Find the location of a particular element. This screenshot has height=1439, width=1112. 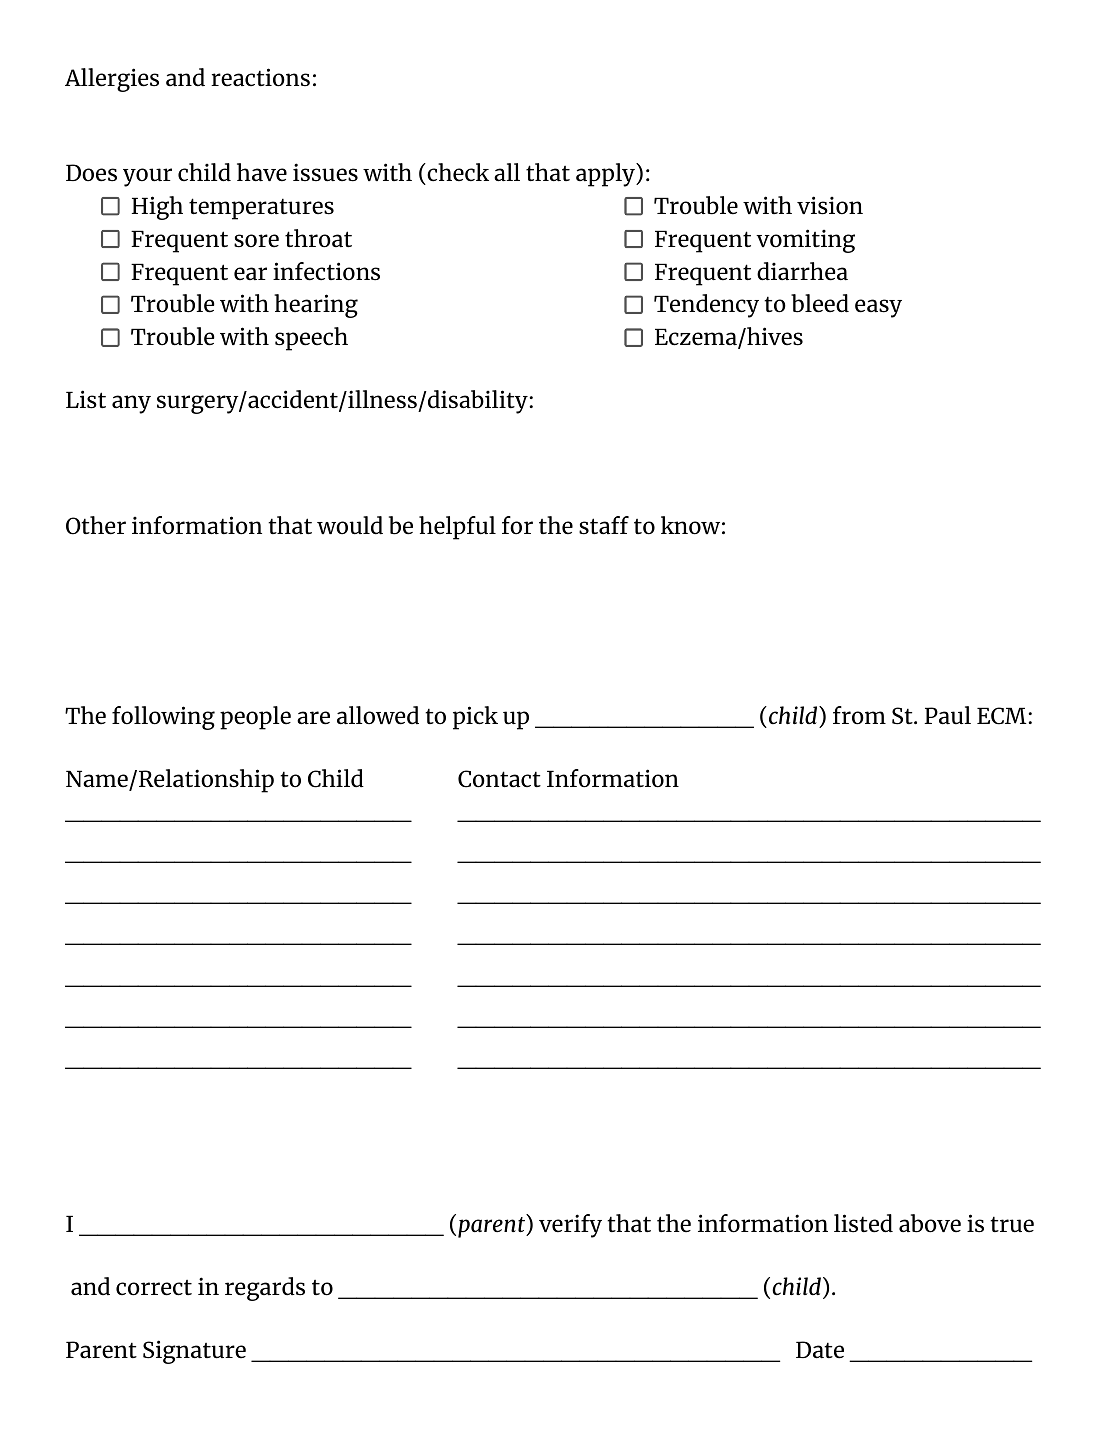

pick is located at coordinates (475, 718).
